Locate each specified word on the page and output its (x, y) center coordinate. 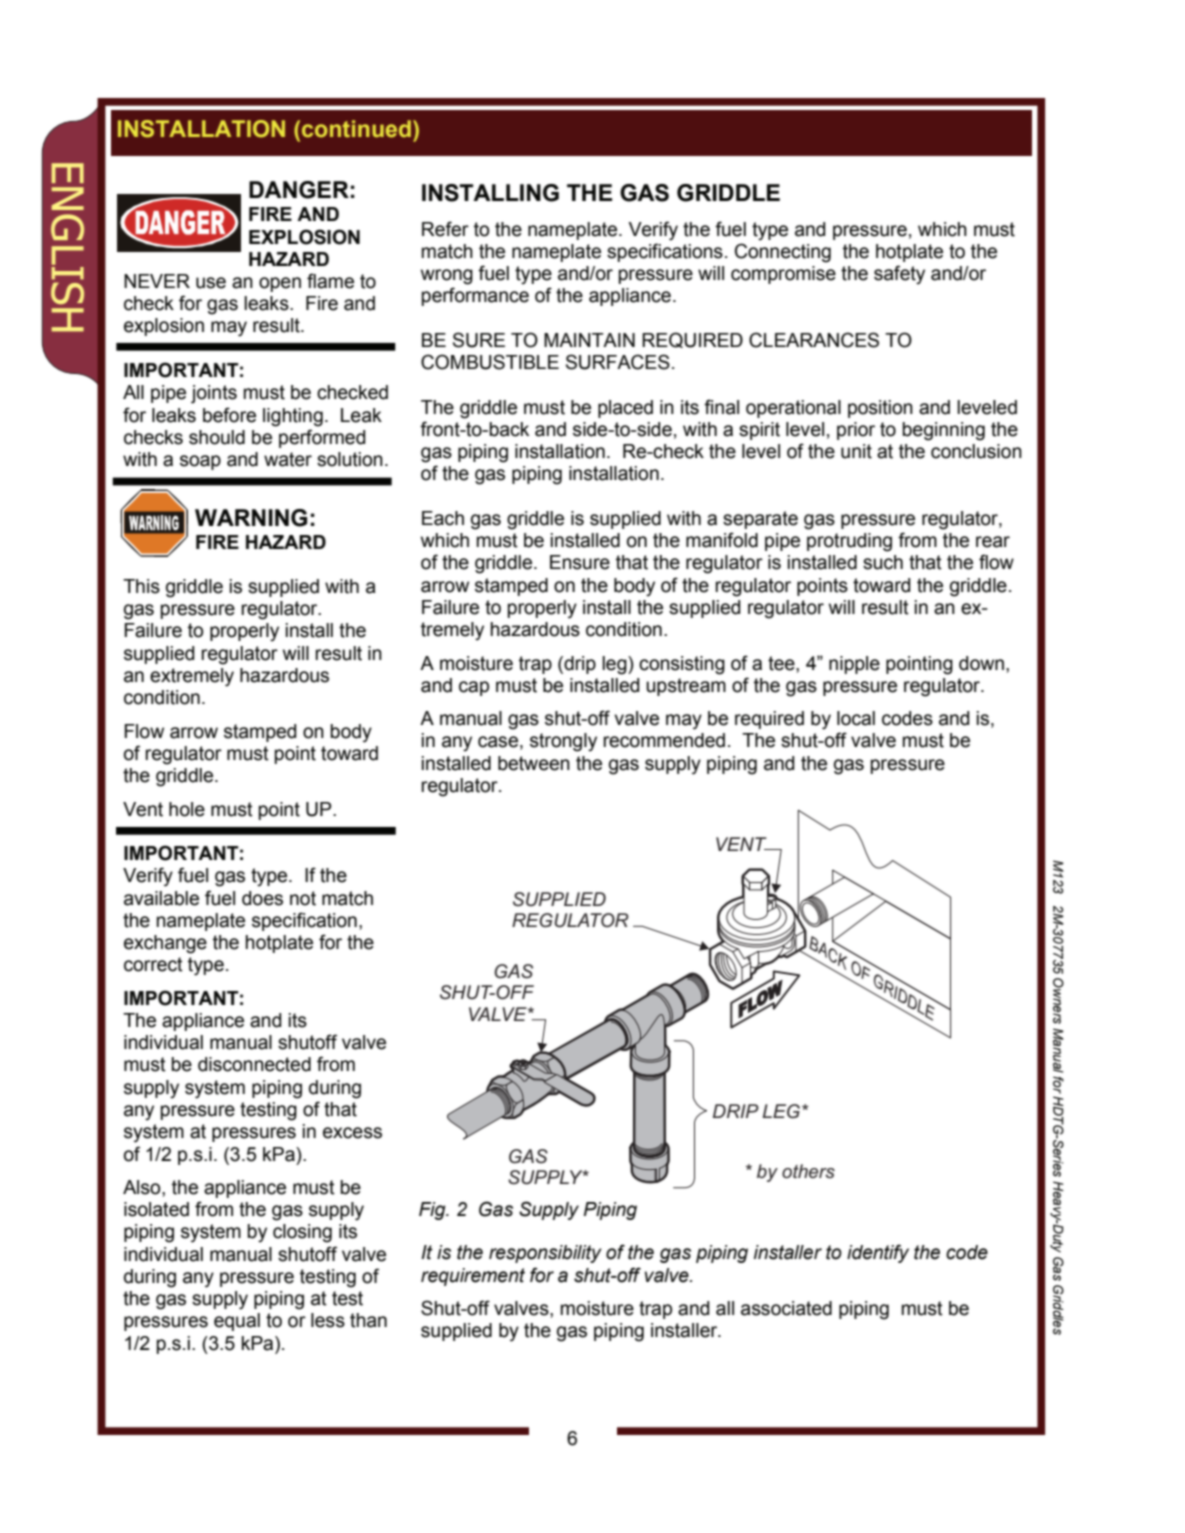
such (883, 562)
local (856, 718)
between (534, 763)
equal (237, 1322)
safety (899, 275)
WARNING (251, 518)
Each (443, 518)
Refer (445, 229)
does (262, 898)
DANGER (299, 190)
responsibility (545, 1254)
